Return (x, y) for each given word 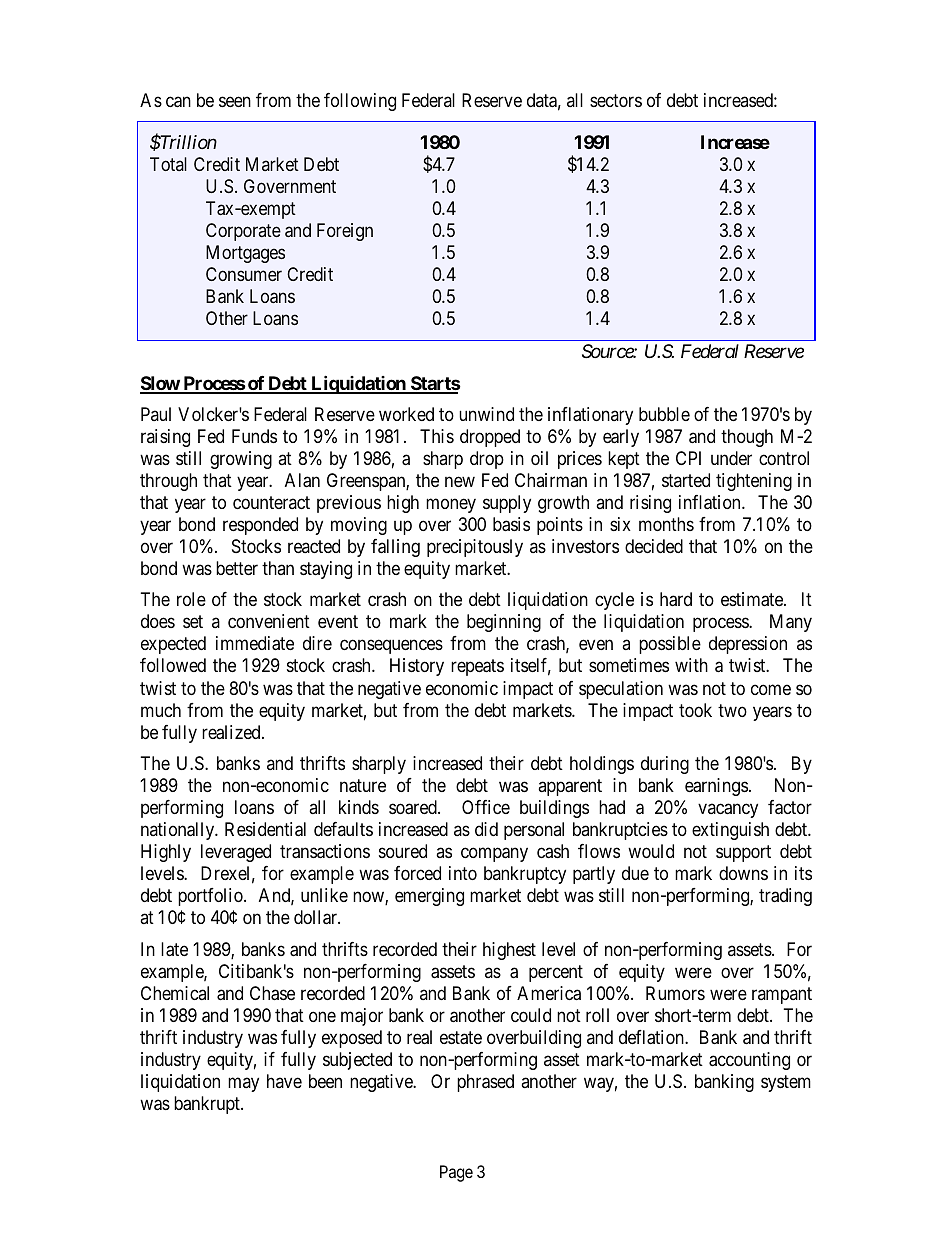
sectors (616, 100)
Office (486, 807)
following (360, 102)
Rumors (675, 993)
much (161, 710)
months (666, 524)
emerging (429, 897)
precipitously (475, 548)
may (243, 1084)
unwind (486, 414)
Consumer (244, 274)
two (732, 710)
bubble (664, 414)
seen (235, 101)
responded (260, 526)
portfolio (211, 897)
